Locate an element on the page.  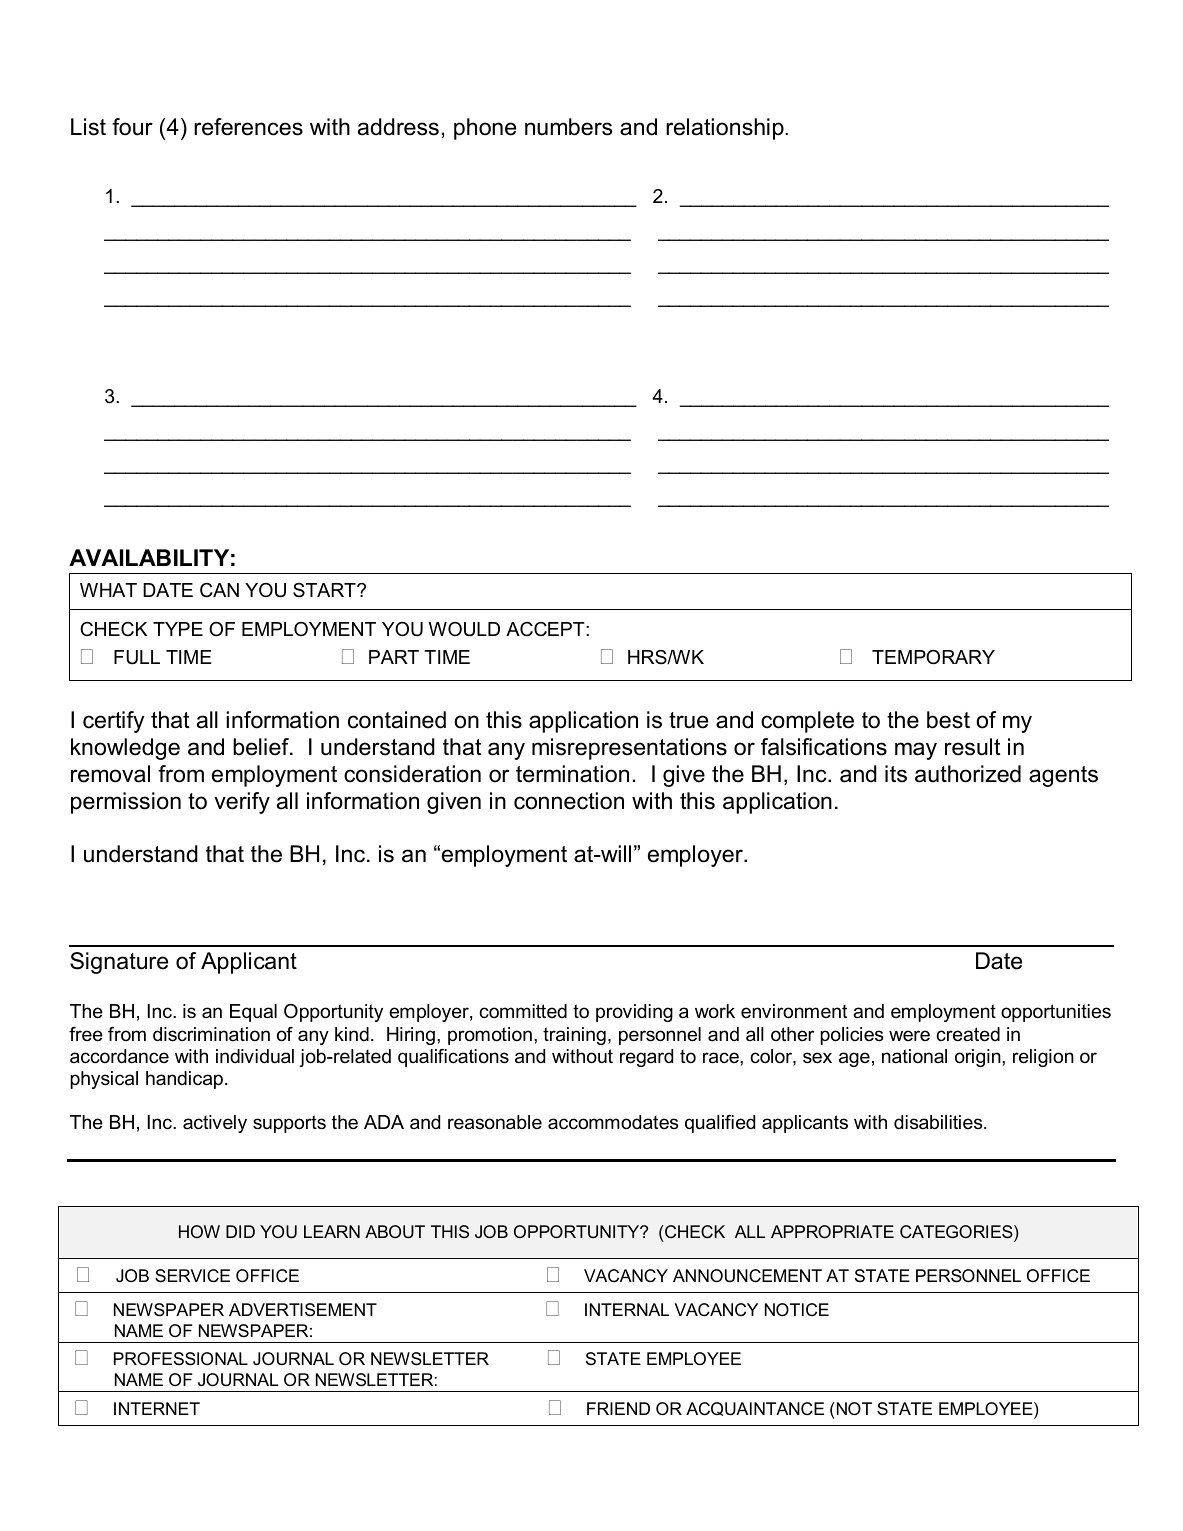
relationship is located at coordinates (726, 129).
